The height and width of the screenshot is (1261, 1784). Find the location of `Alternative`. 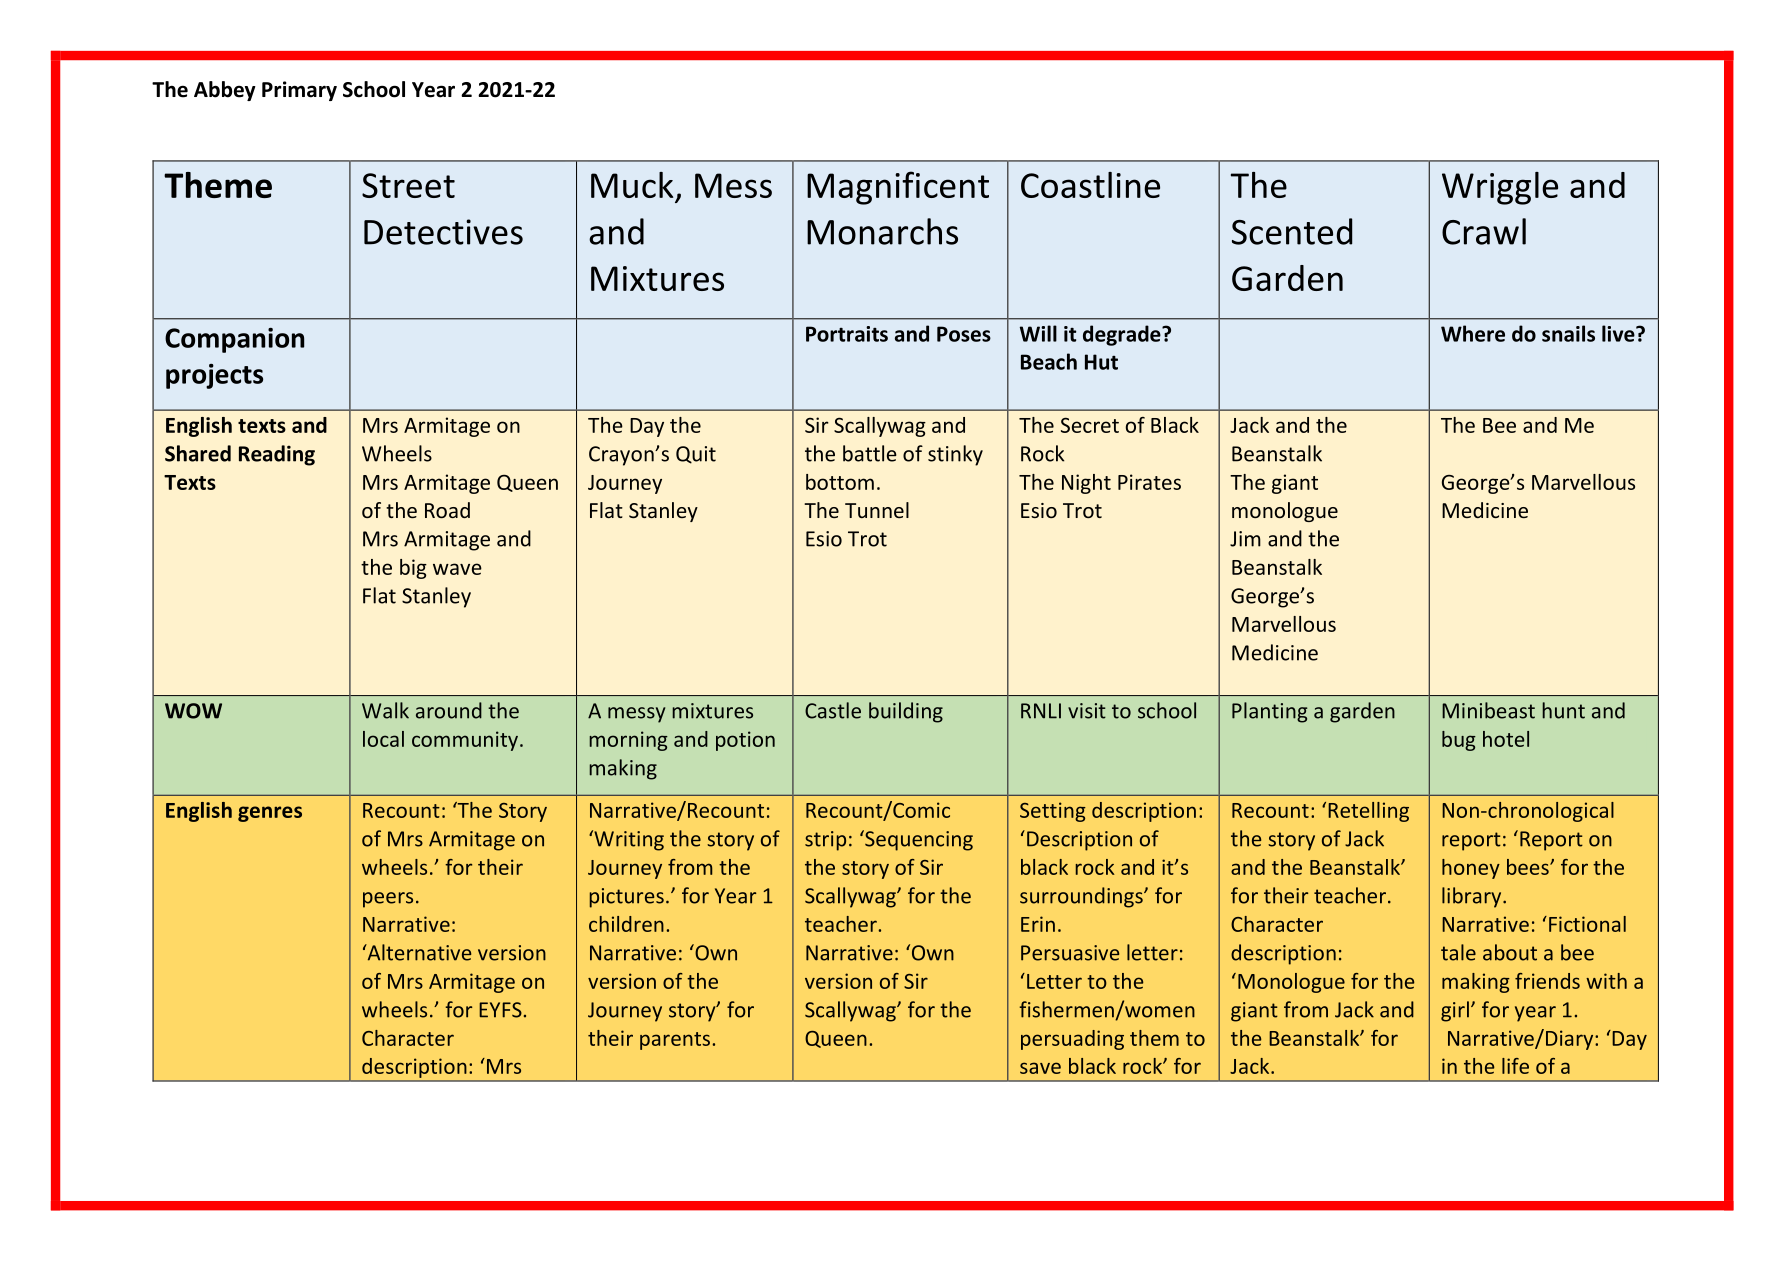

Alternative is located at coordinates (418, 952).
